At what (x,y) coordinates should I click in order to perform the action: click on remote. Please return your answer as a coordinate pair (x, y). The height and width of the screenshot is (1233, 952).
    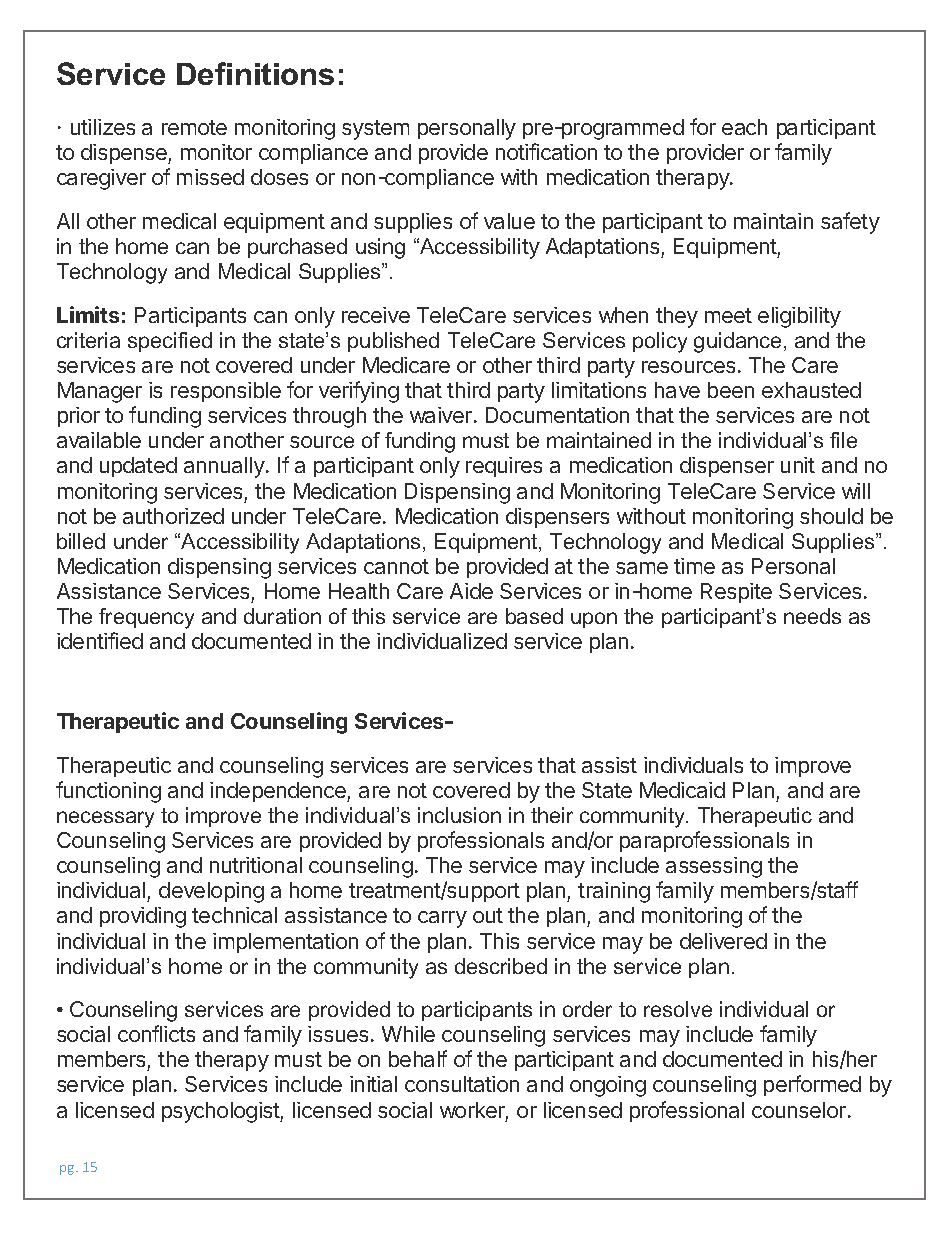
    Looking at the image, I should click on (194, 127).
